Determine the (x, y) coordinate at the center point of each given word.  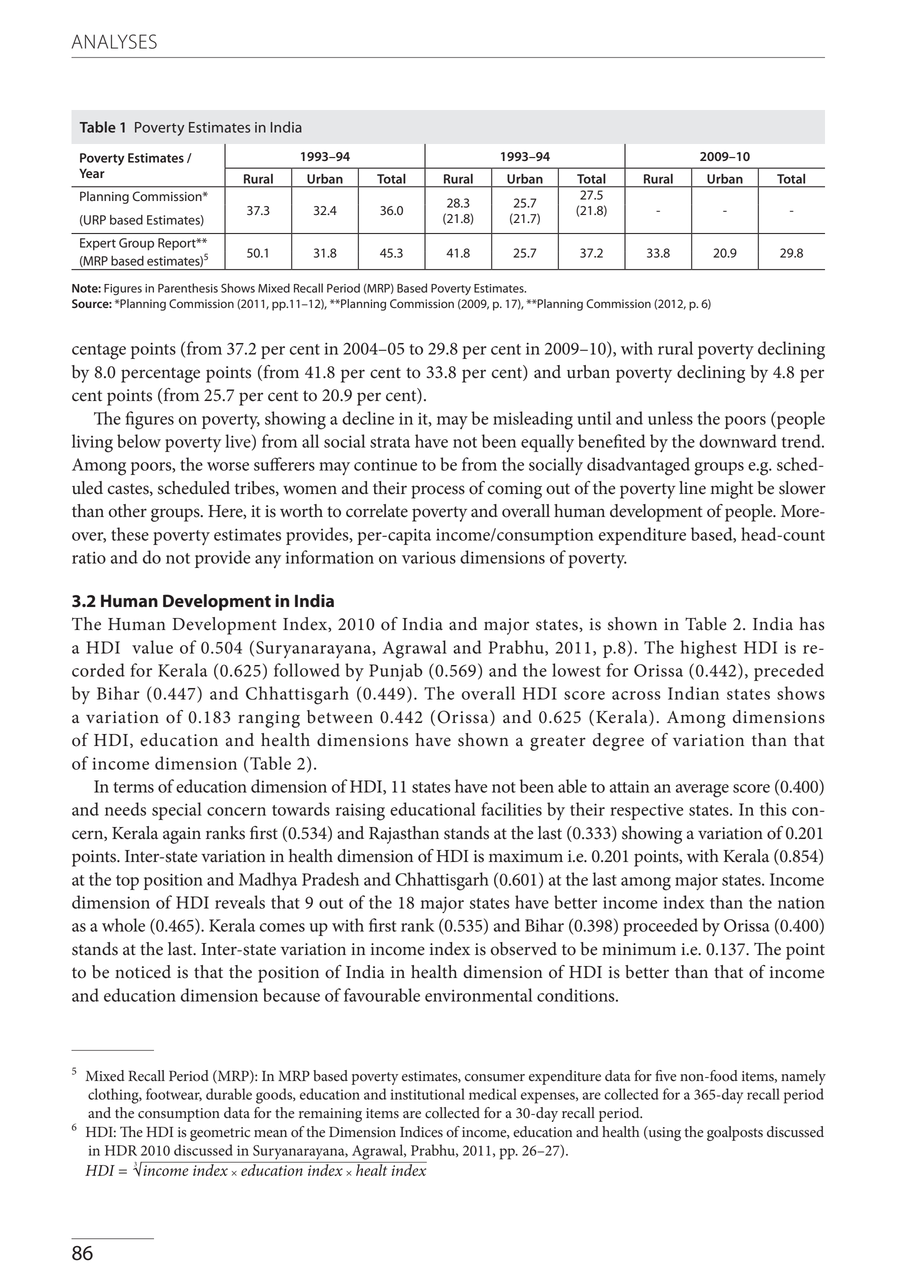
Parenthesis (188, 288)
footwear (174, 1094)
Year (92, 173)
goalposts (735, 1133)
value (152, 647)
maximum (526, 856)
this (773, 809)
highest (708, 649)
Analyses (114, 41)
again (182, 835)
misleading (533, 420)
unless (670, 418)
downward (738, 441)
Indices (421, 1132)
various (429, 558)
